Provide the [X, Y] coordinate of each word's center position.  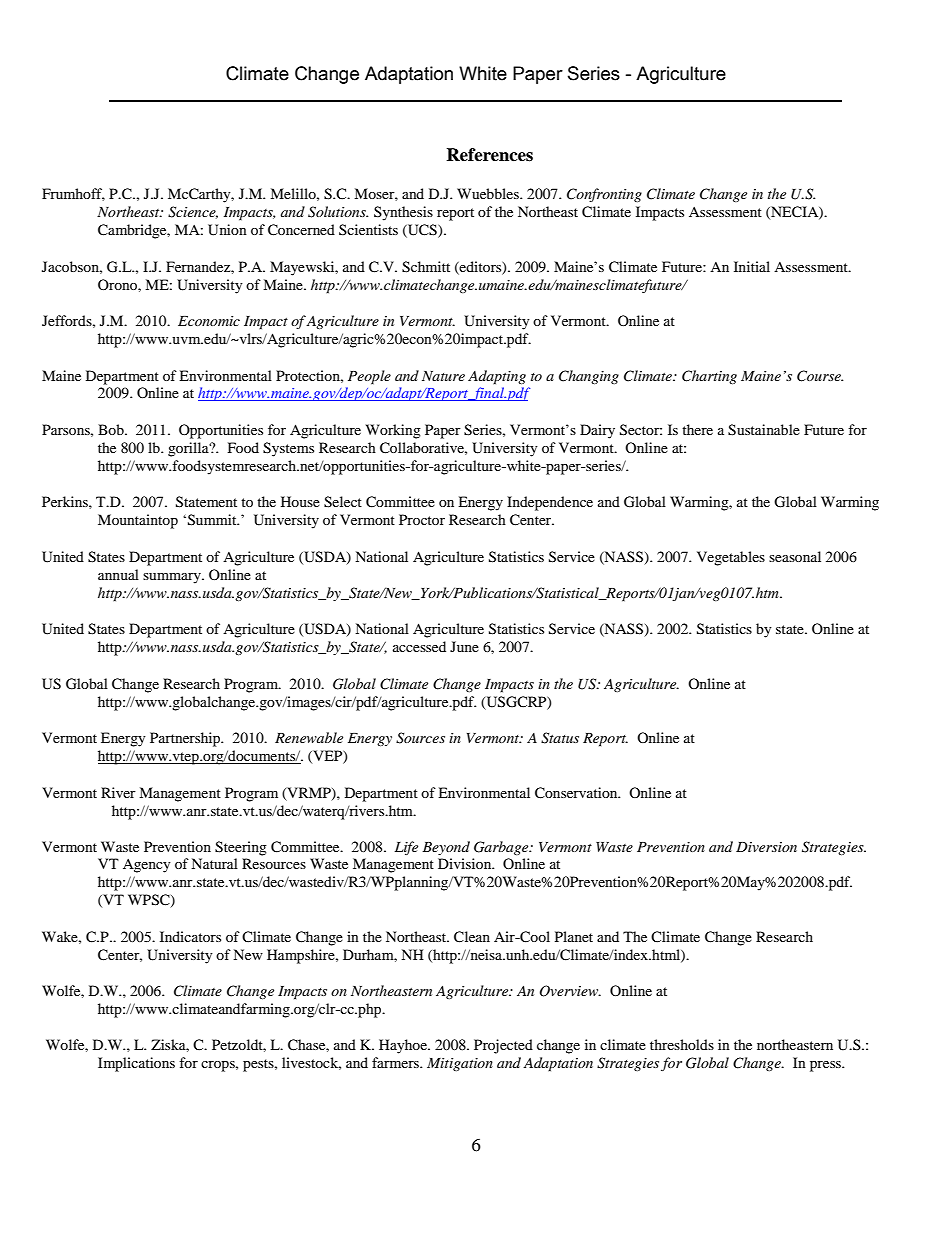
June [464, 646]
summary [173, 578]
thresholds [682, 1044]
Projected [503, 1046]
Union [227, 230]
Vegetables [731, 558]
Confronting [604, 195]
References [489, 155]
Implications [136, 1064]
